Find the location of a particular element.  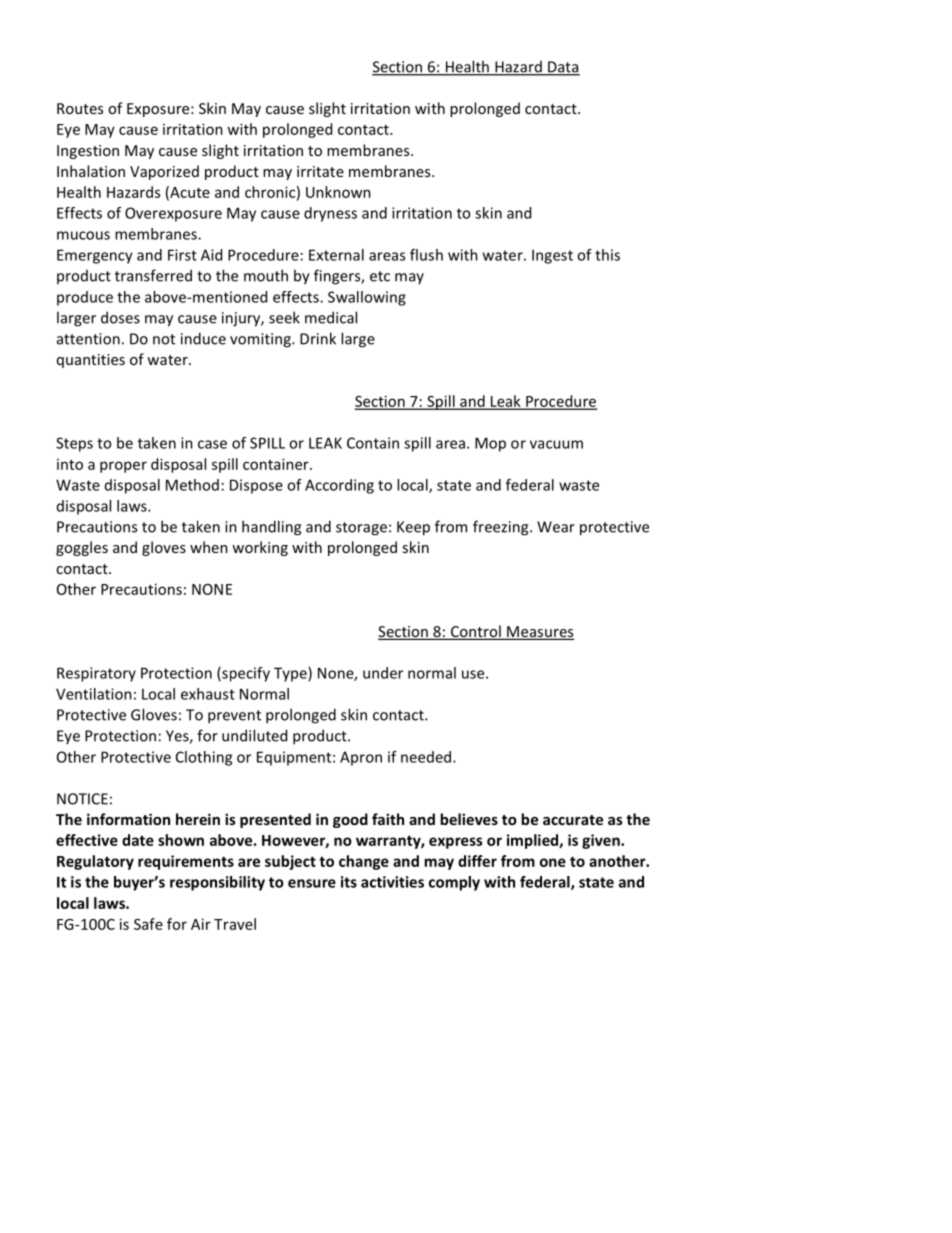

differ is located at coordinates (477, 861).
